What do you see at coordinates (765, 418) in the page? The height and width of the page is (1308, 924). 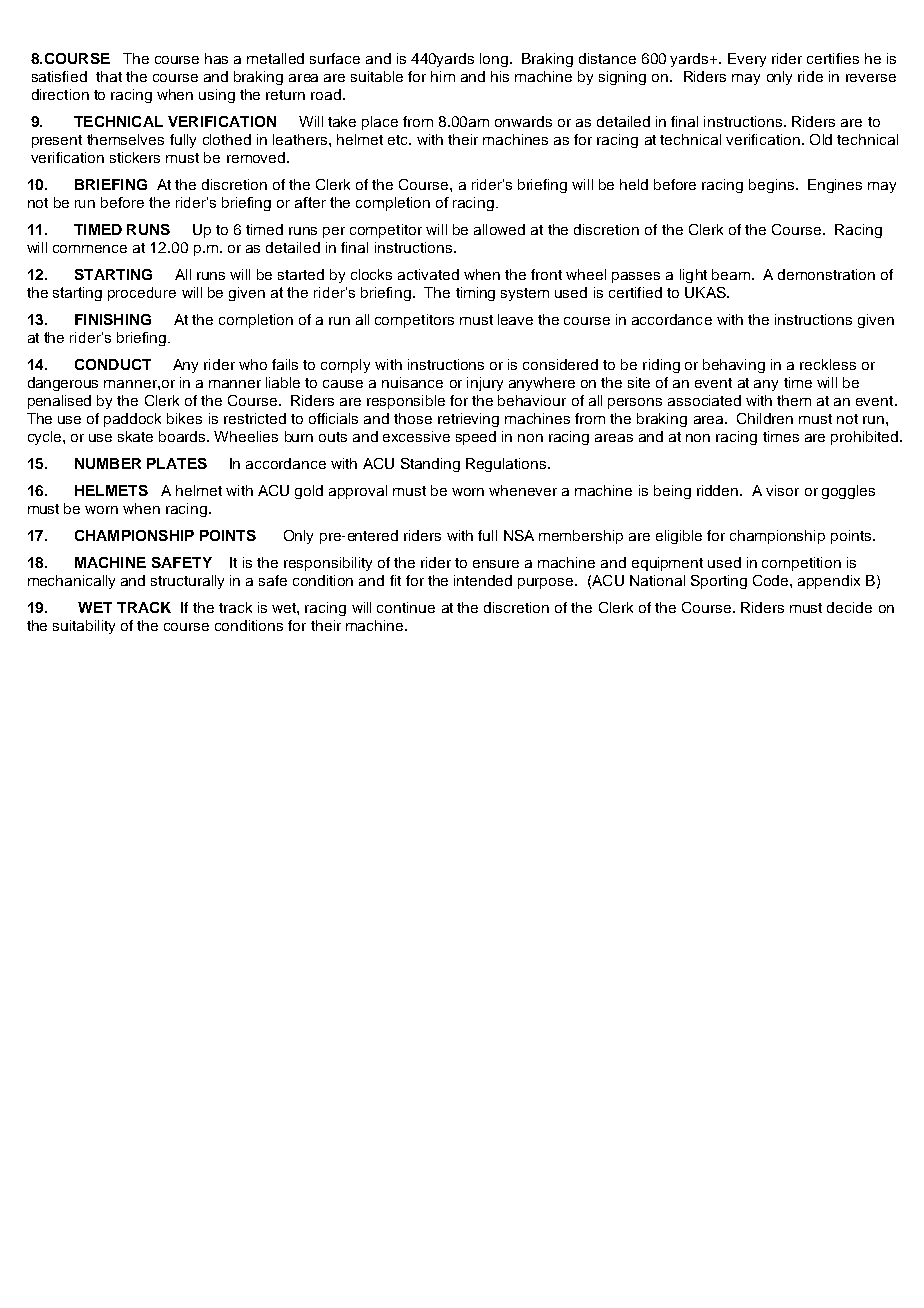 I see `Children` at bounding box center [765, 418].
